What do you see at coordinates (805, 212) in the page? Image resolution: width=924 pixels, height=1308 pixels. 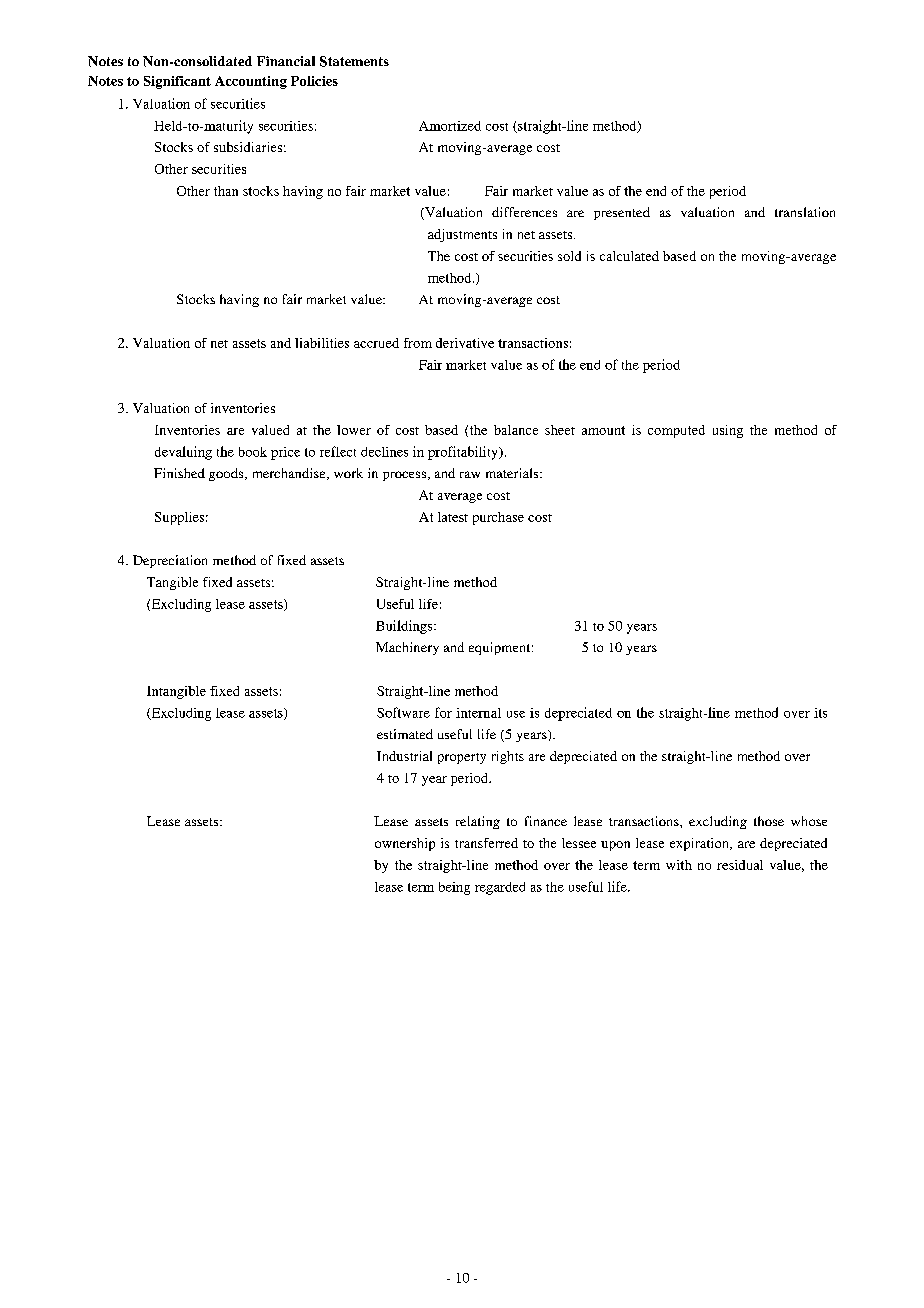 I see `translation` at bounding box center [805, 212].
